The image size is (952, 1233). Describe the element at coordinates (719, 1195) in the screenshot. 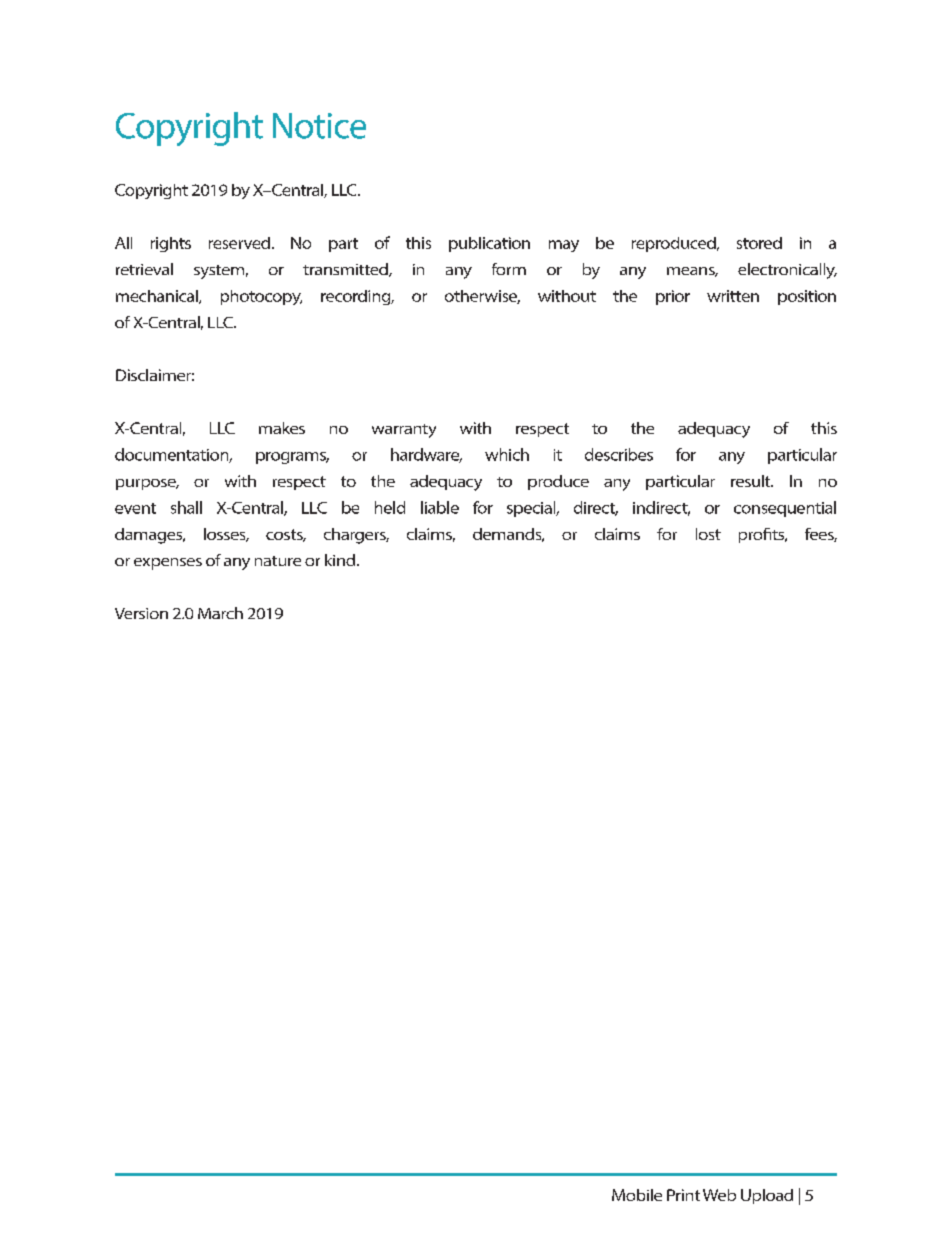

I see `Web` at that location.
